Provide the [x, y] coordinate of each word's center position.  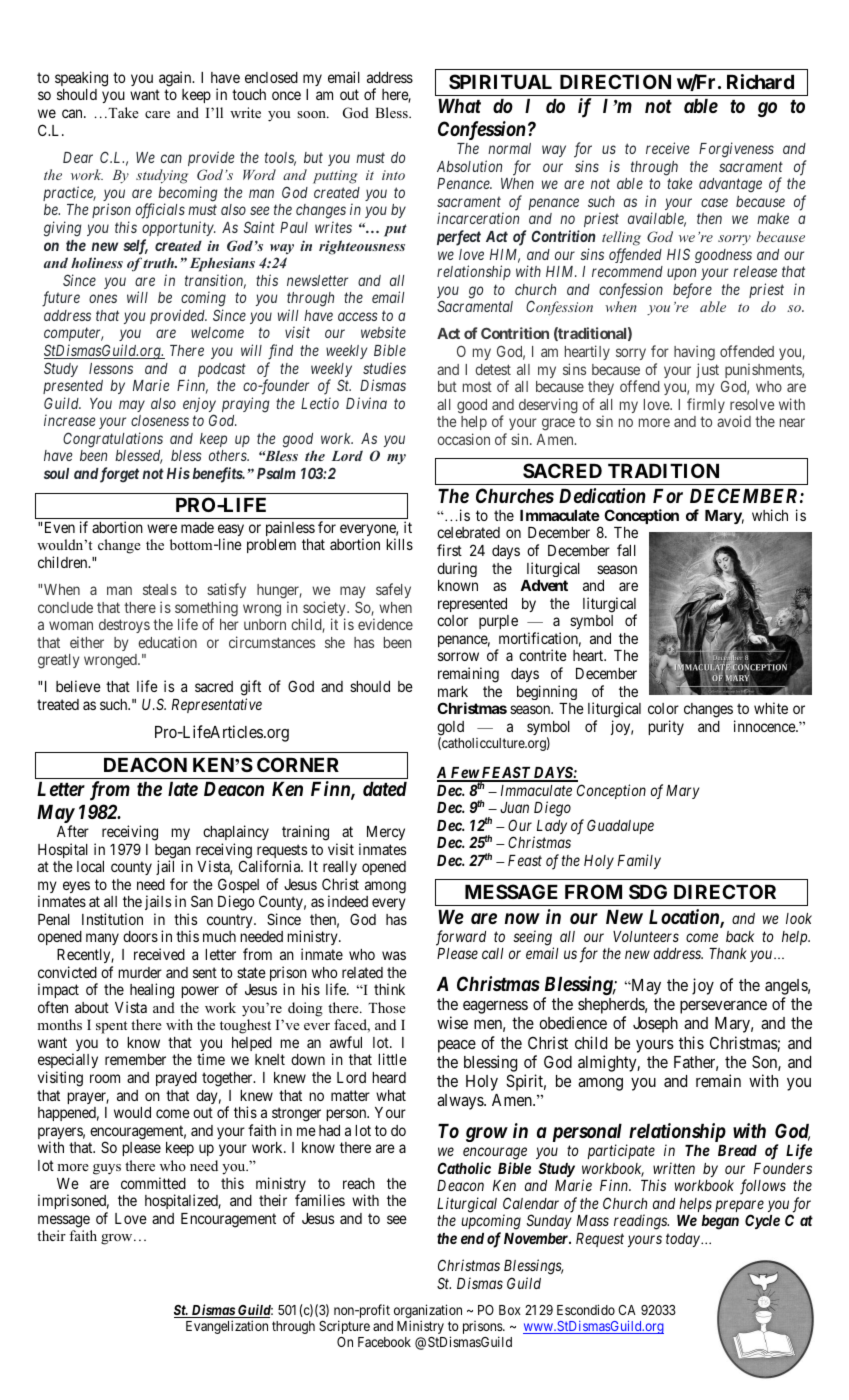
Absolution [469, 166]
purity [666, 727]
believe [78, 686]
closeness [160, 420]
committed [153, 1183]
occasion [463, 439]
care [157, 114]
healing [150, 992]
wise [452, 1022]
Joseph [655, 1025]
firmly [706, 405]
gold [450, 729]
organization [428, 1312]
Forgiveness [736, 150]
